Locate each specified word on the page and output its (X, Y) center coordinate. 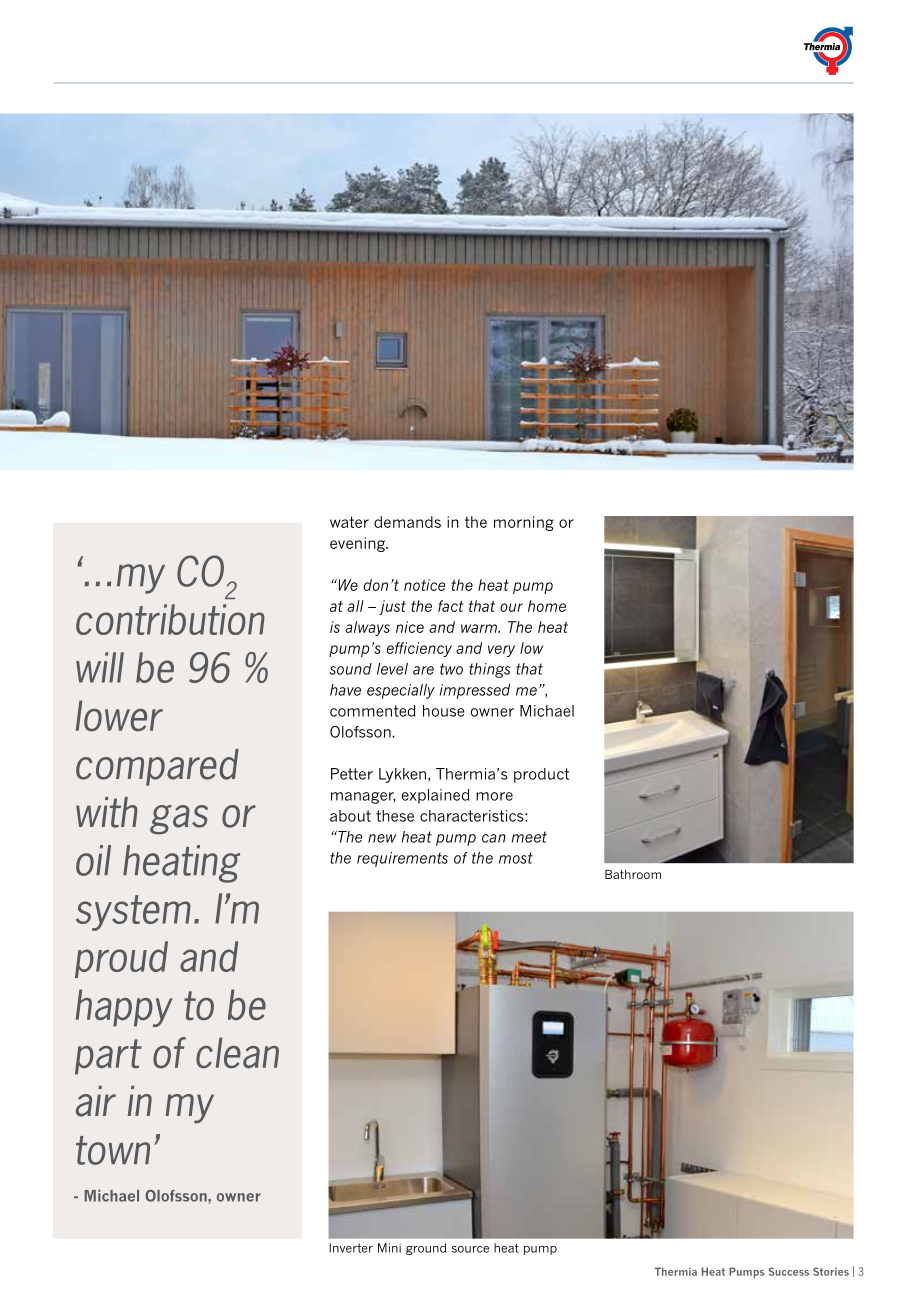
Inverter (351, 1248)
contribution (170, 619)
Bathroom (633, 874)
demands (407, 522)
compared (157, 767)
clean (237, 1053)
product (541, 775)
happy (124, 1008)
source (470, 1249)
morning (524, 523)
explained (436, 796)
